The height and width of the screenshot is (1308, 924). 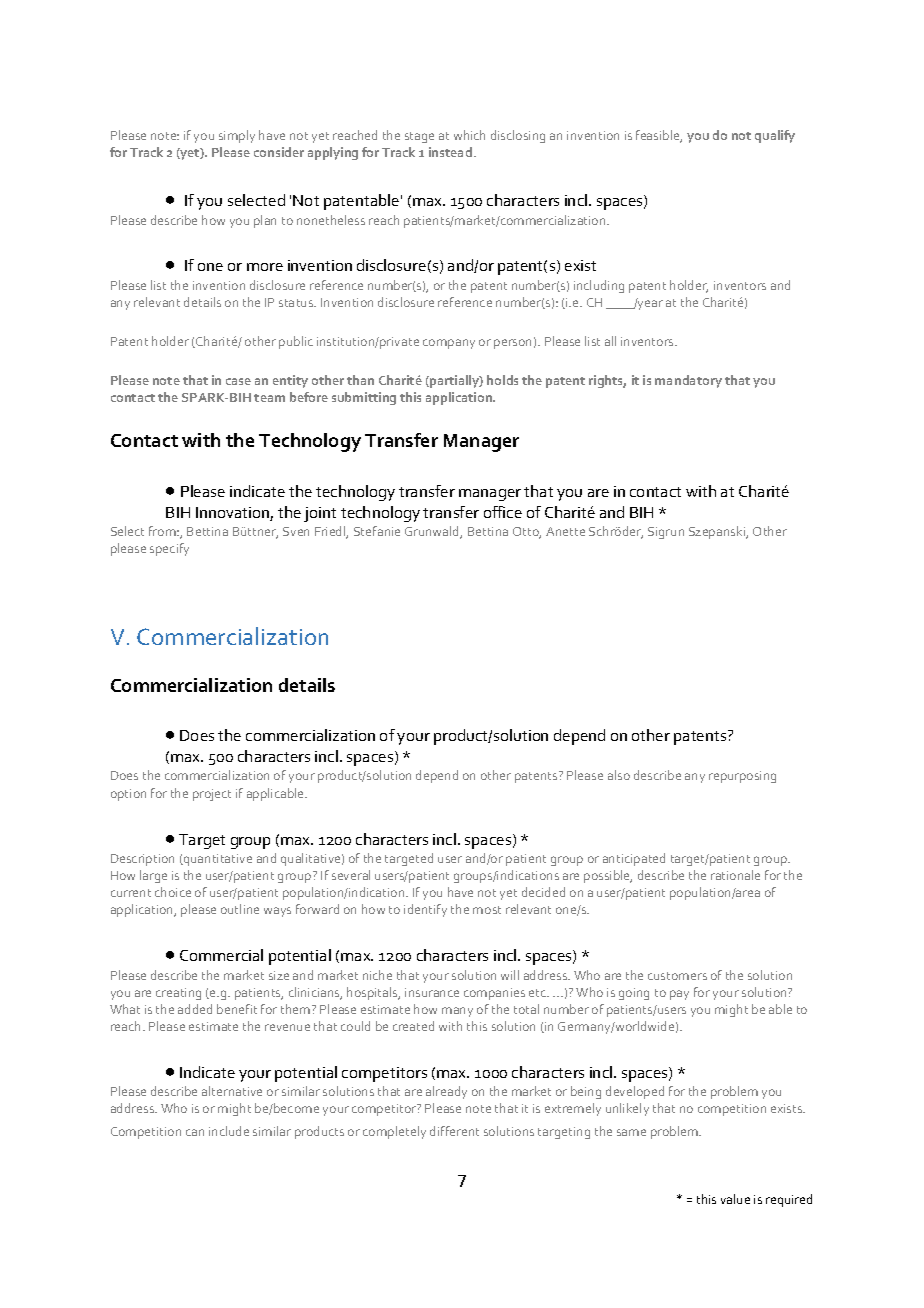 What do you see at coordinates (237, 136) in the screenshot?
I see `simply` at bounding box center [237, 136].
